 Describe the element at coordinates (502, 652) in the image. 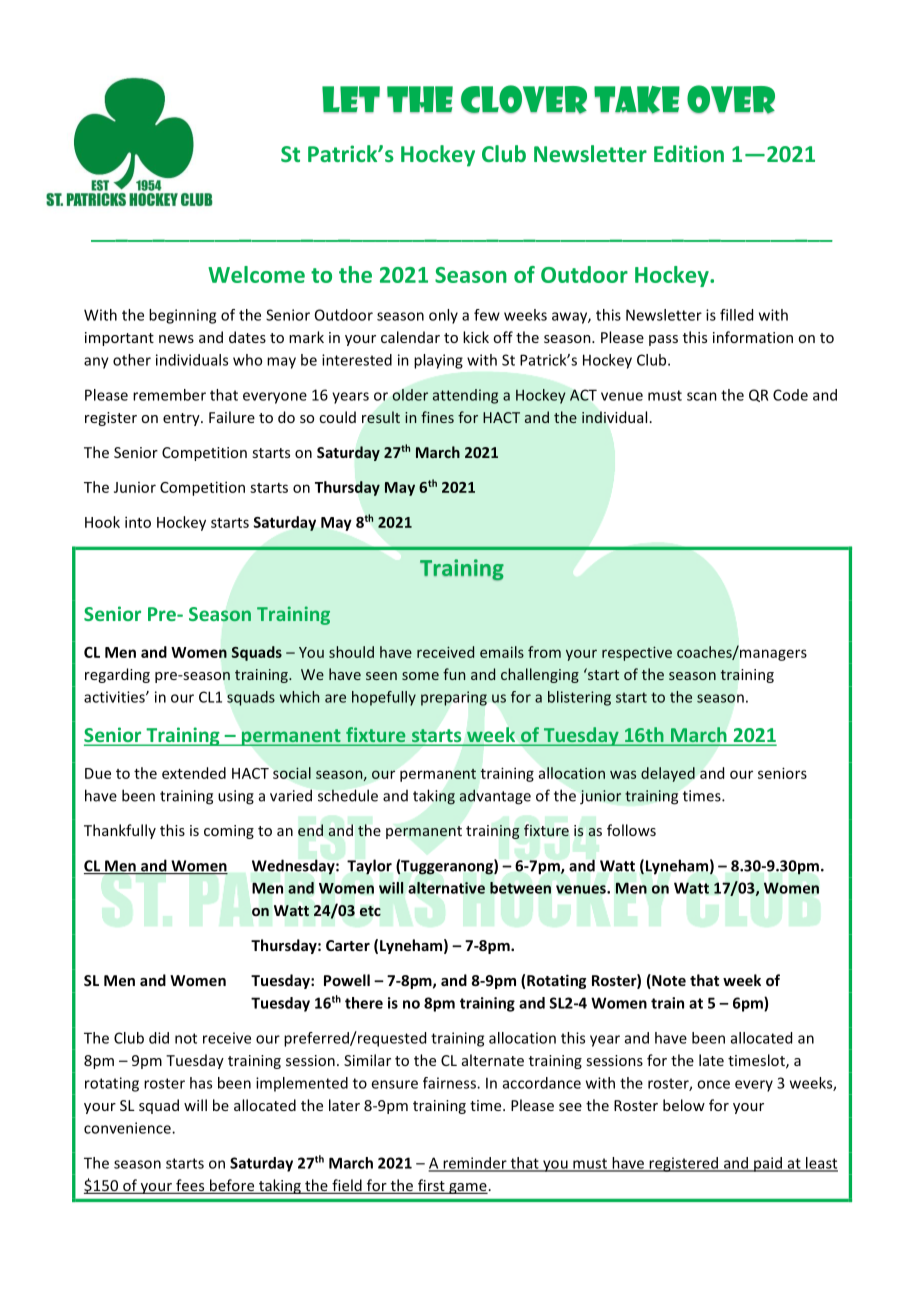

I see `emails` at that location.
